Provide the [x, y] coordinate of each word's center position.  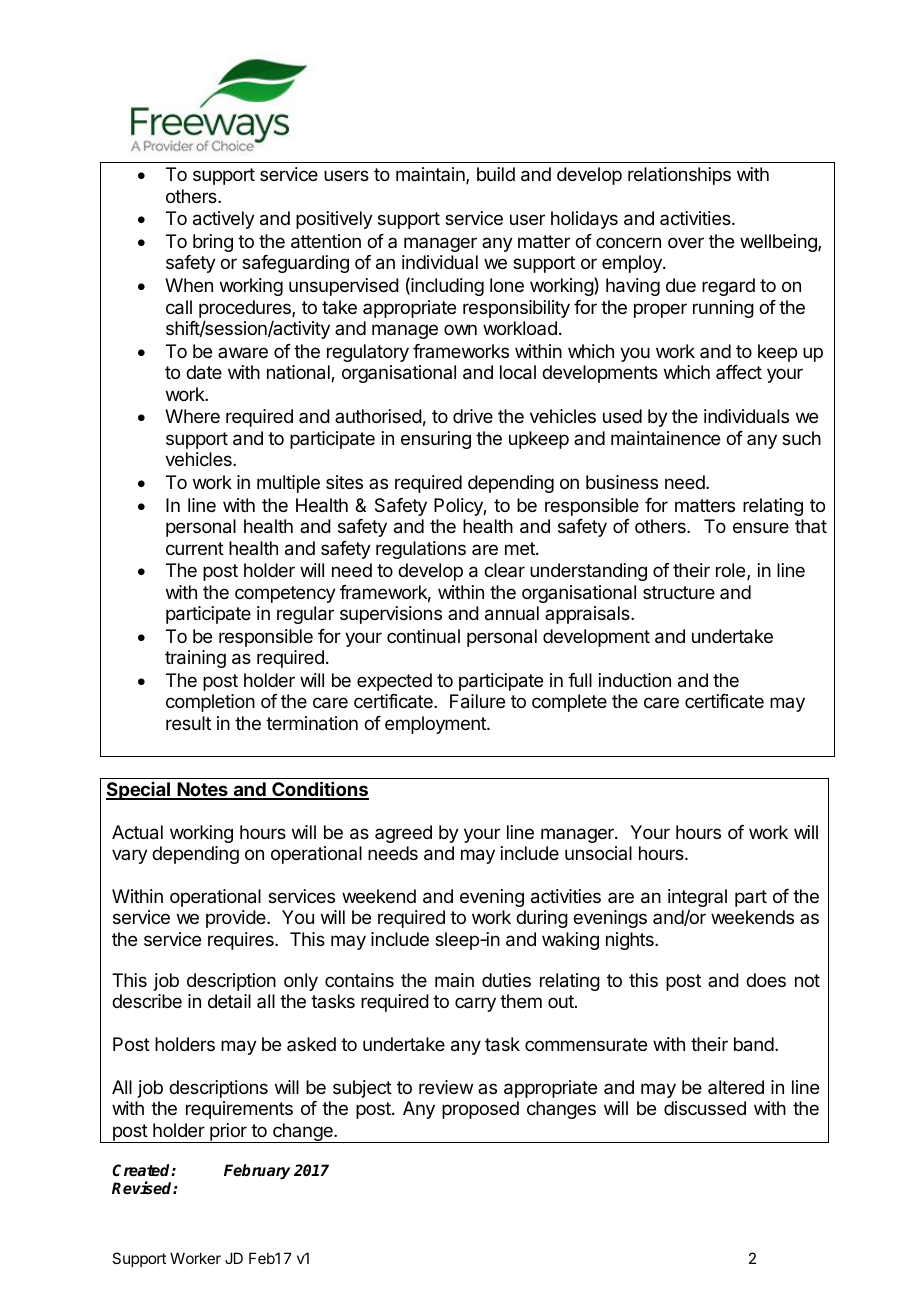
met [521, 548]
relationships [679, 176]
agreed [403, 834]
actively [224, 220]
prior [228, 1133]
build [496, 174]
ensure [761, 527]
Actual [137, 832]
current [195, 548]
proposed [480, 1110]
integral [697, 899]
